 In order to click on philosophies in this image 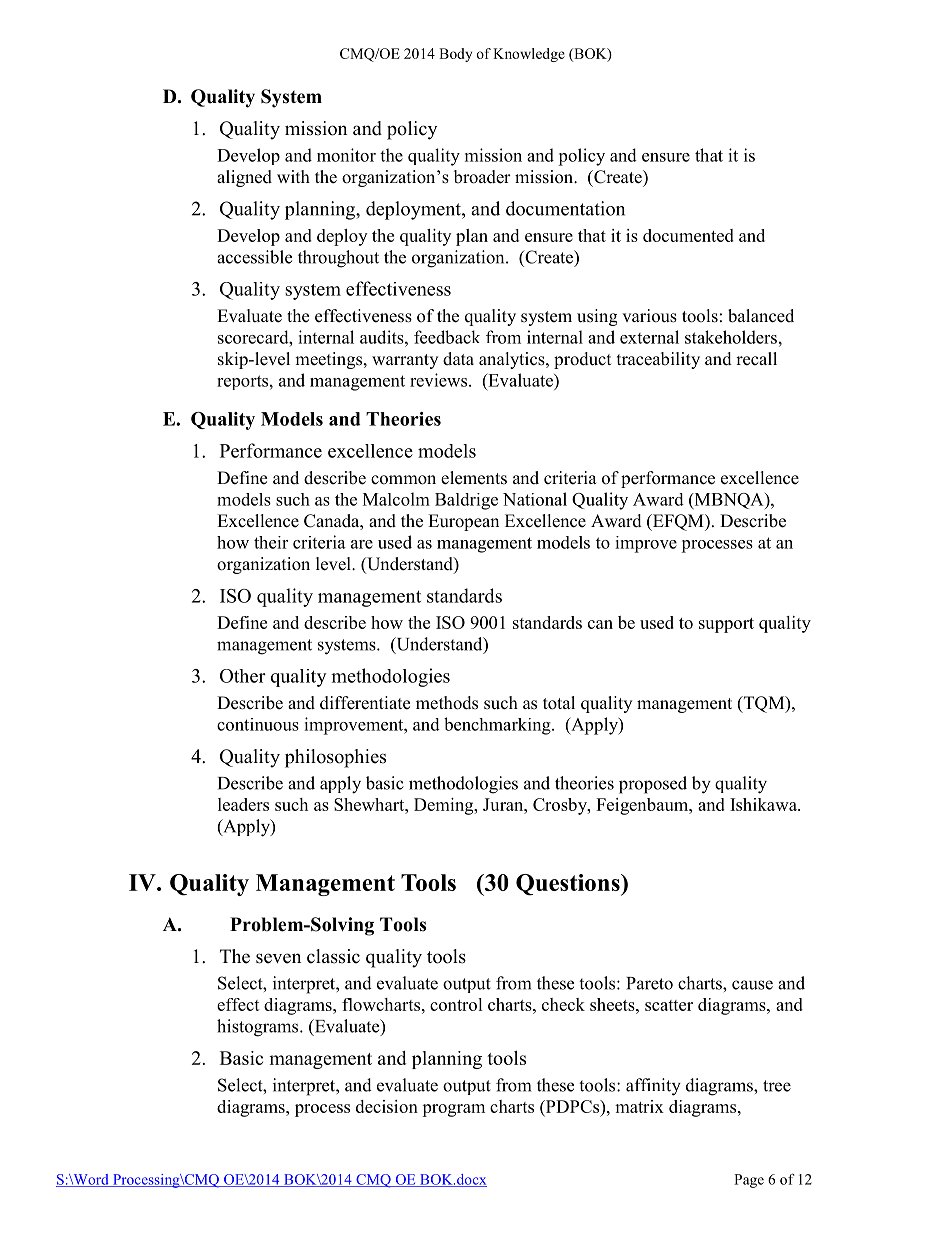, I will do `click(335, 758)`.
